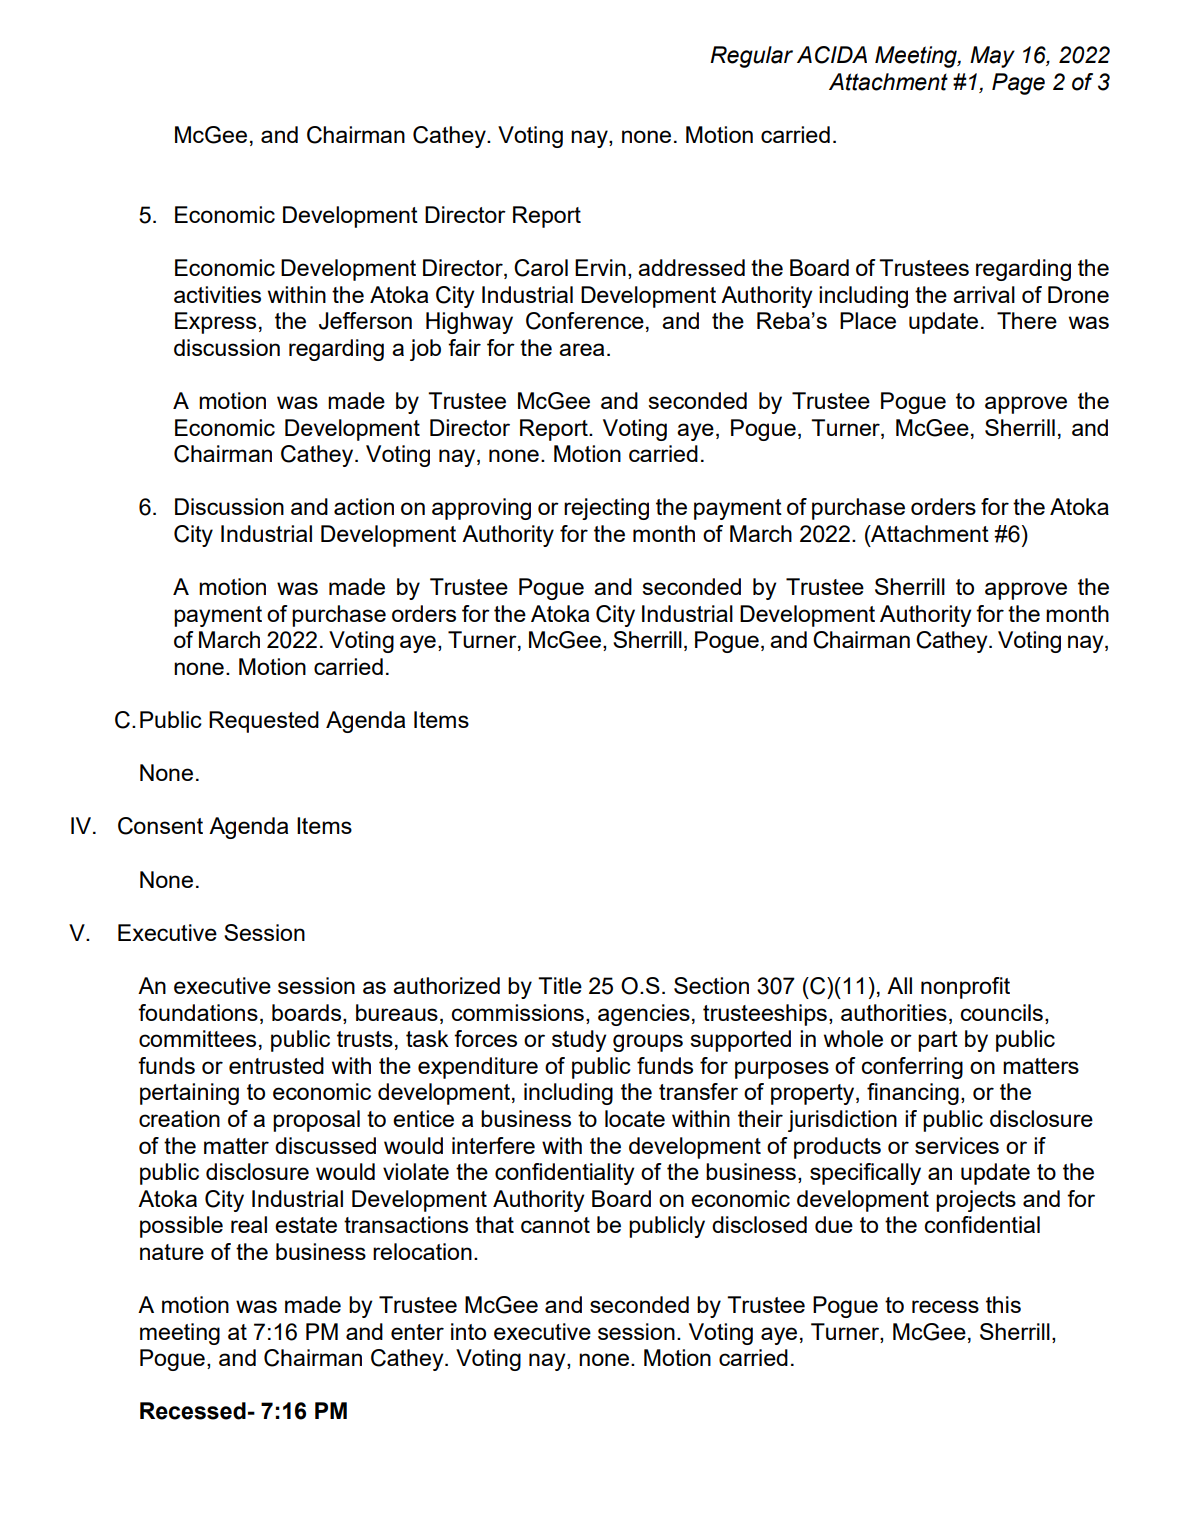 This document has height=1526, width=1179. What do you see at coordinates (965, 988) in the document?
I see `nonprofit` at bounding box center [965, 988].
